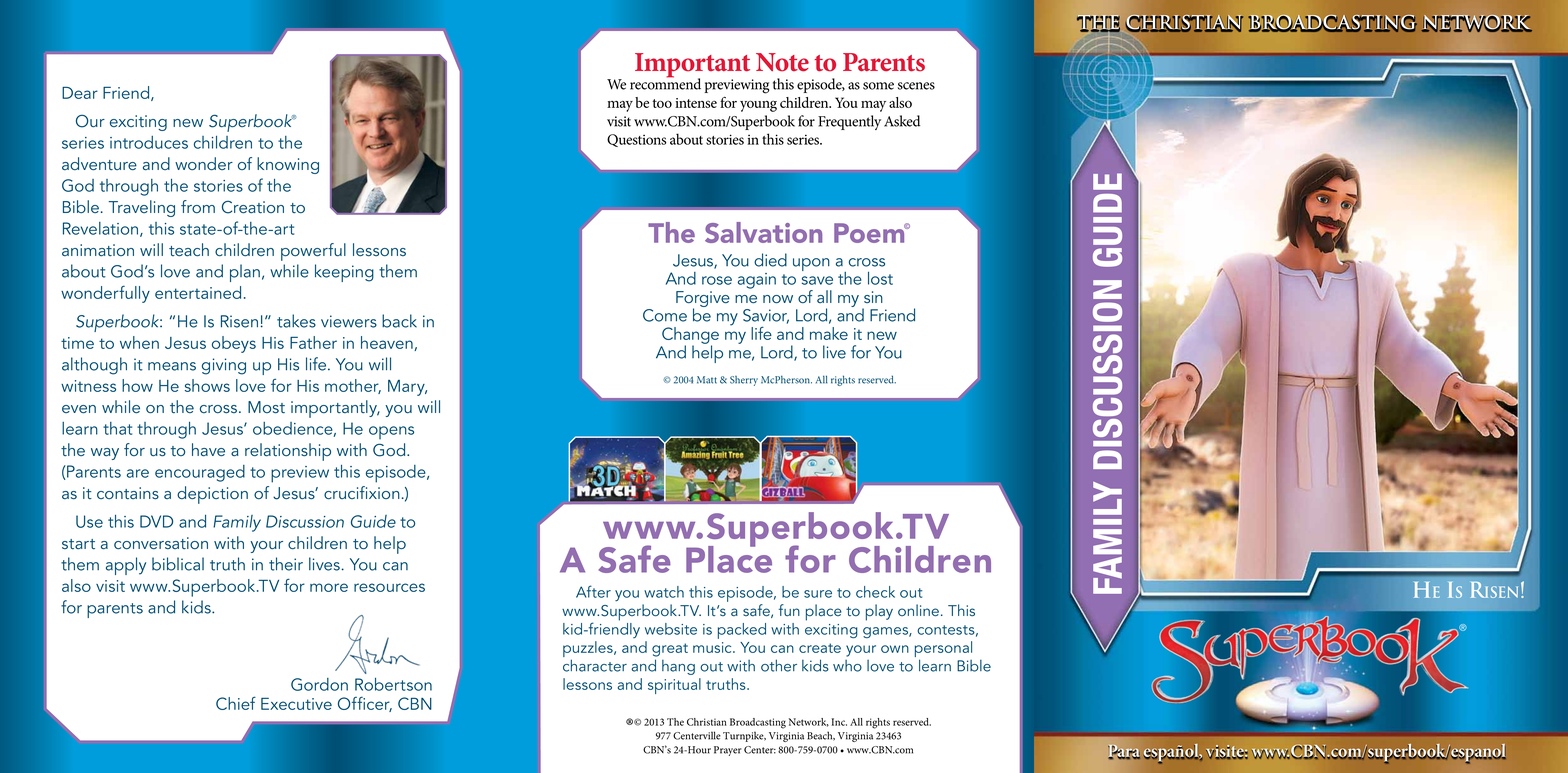  I want to click on scenes, so click(916, 86).
